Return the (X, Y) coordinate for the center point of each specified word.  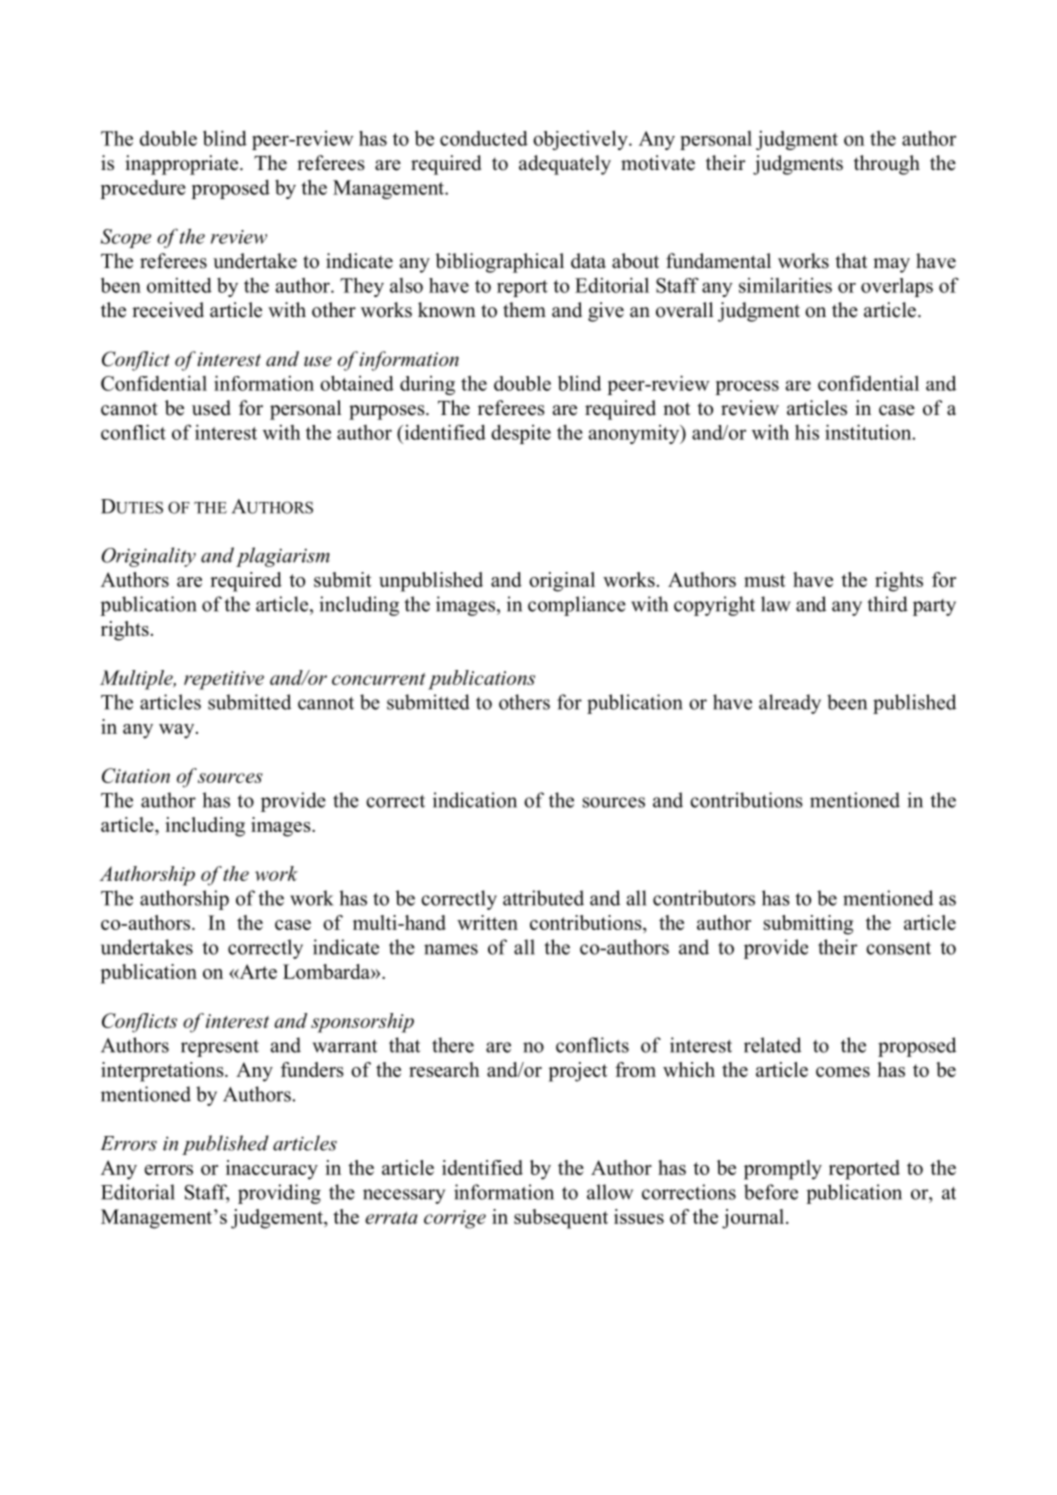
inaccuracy (272, 1170)
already (790, 704)
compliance (577, 606)
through (887, 165)
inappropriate (181, 165)
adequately (565, 165)
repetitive (224, 680)
